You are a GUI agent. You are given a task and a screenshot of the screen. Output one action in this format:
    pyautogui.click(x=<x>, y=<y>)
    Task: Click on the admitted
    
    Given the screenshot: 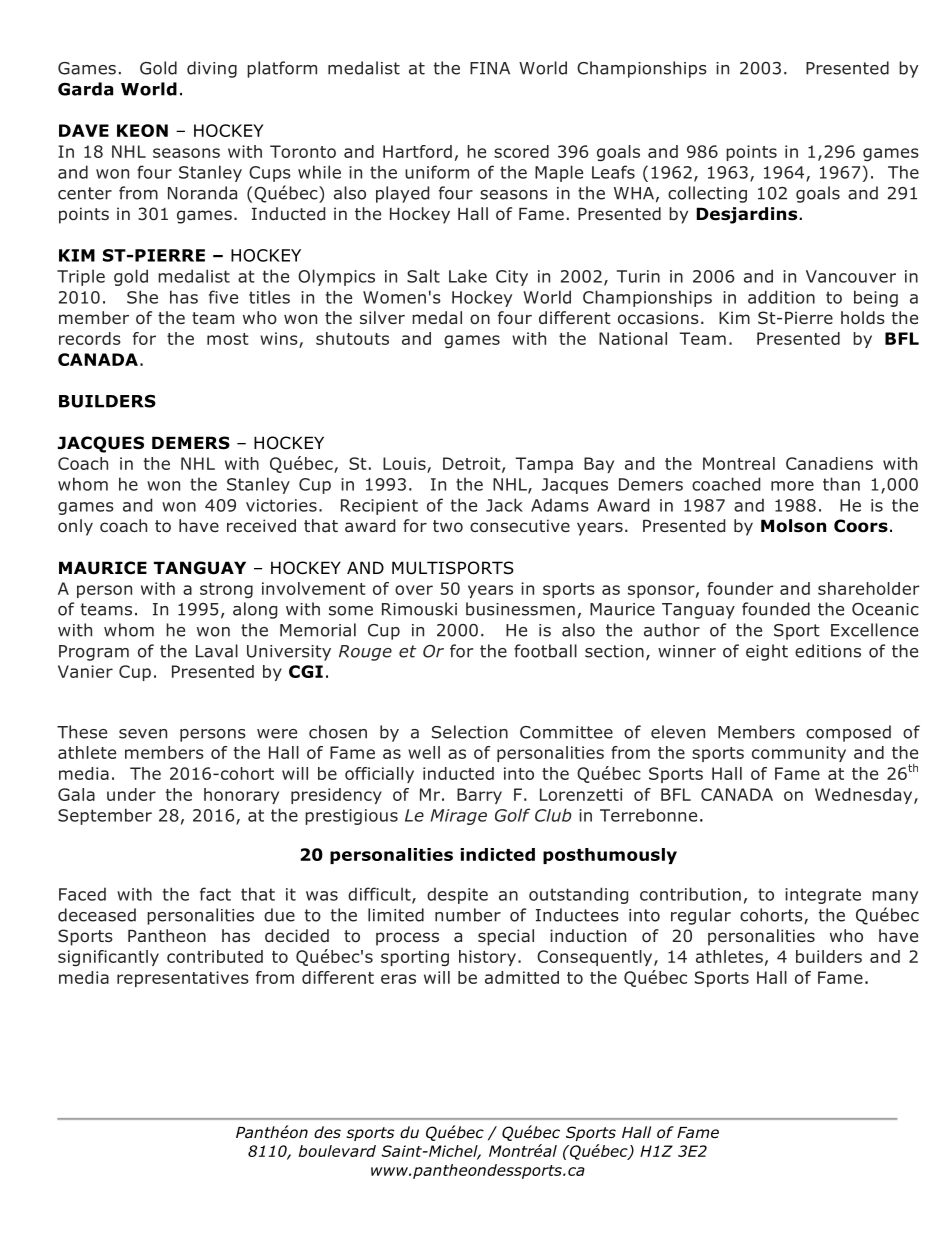 What is the action you would take?
    pyautogui.click(x=522, y=977)
